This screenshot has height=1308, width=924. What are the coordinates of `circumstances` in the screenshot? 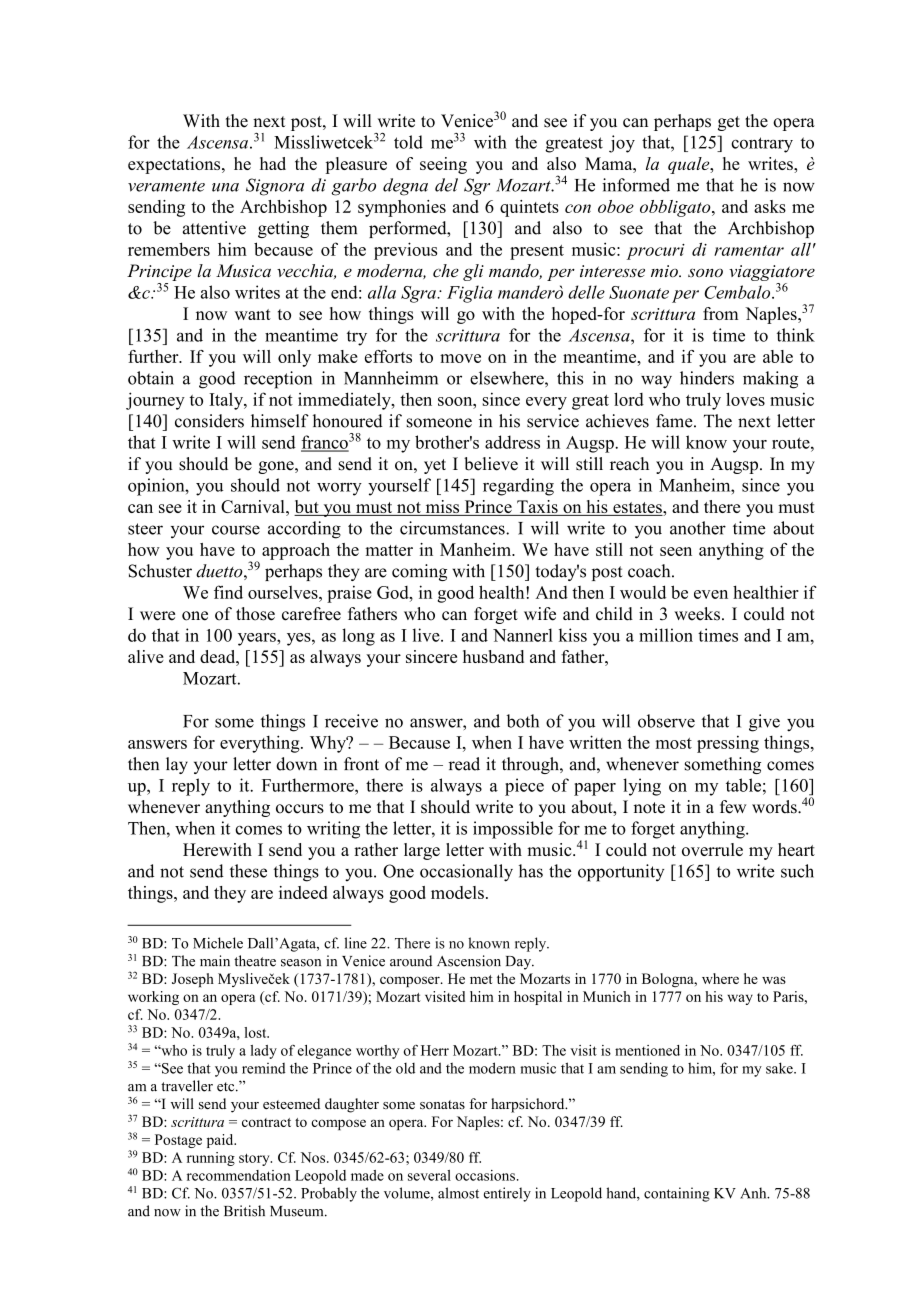 It's located at (453, 528).
